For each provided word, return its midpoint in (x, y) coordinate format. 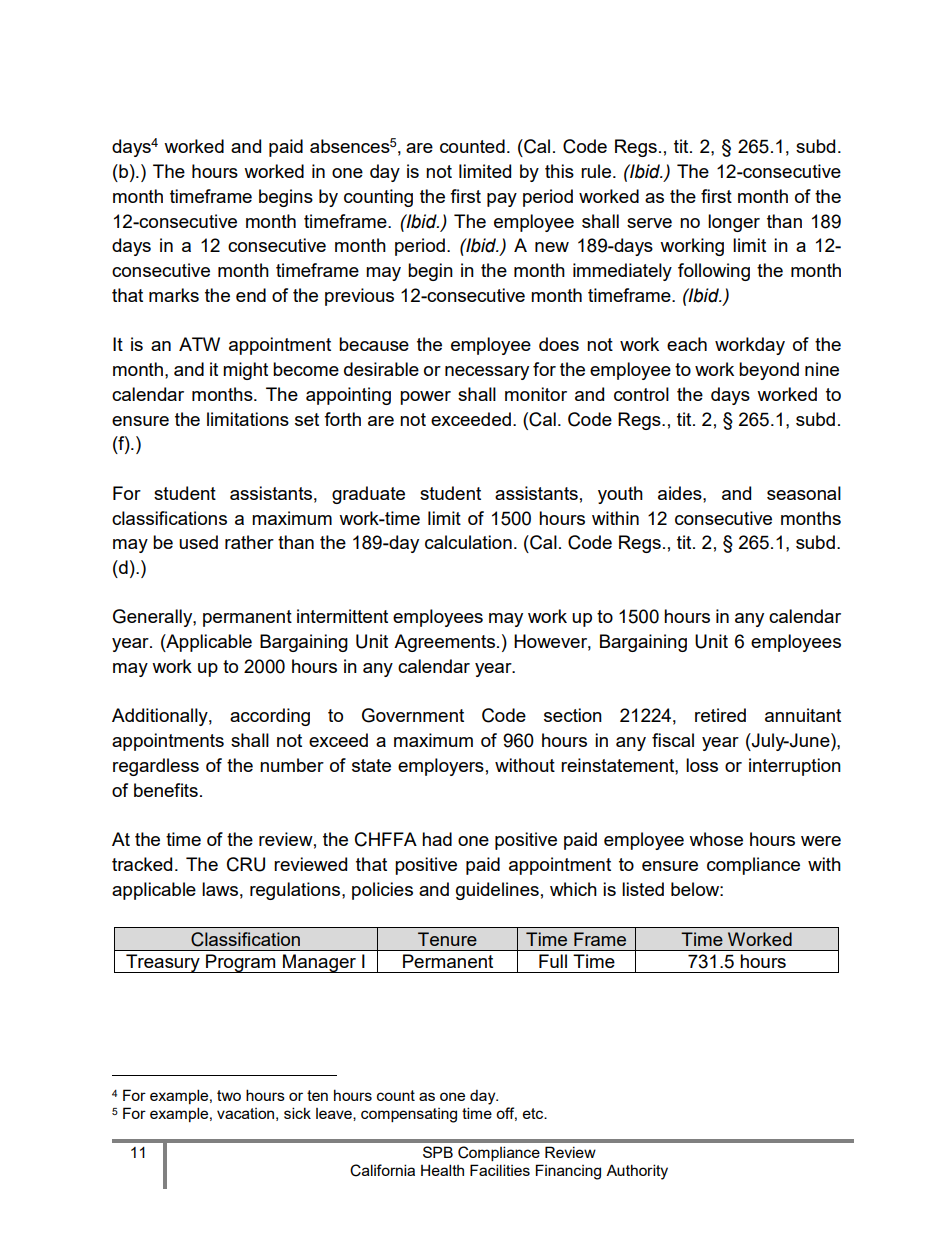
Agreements (444, 643)
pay (502, 200)
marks (174, 295)
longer (734, 223)
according (270, 717)
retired (720, 715)
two (229, 1095)
